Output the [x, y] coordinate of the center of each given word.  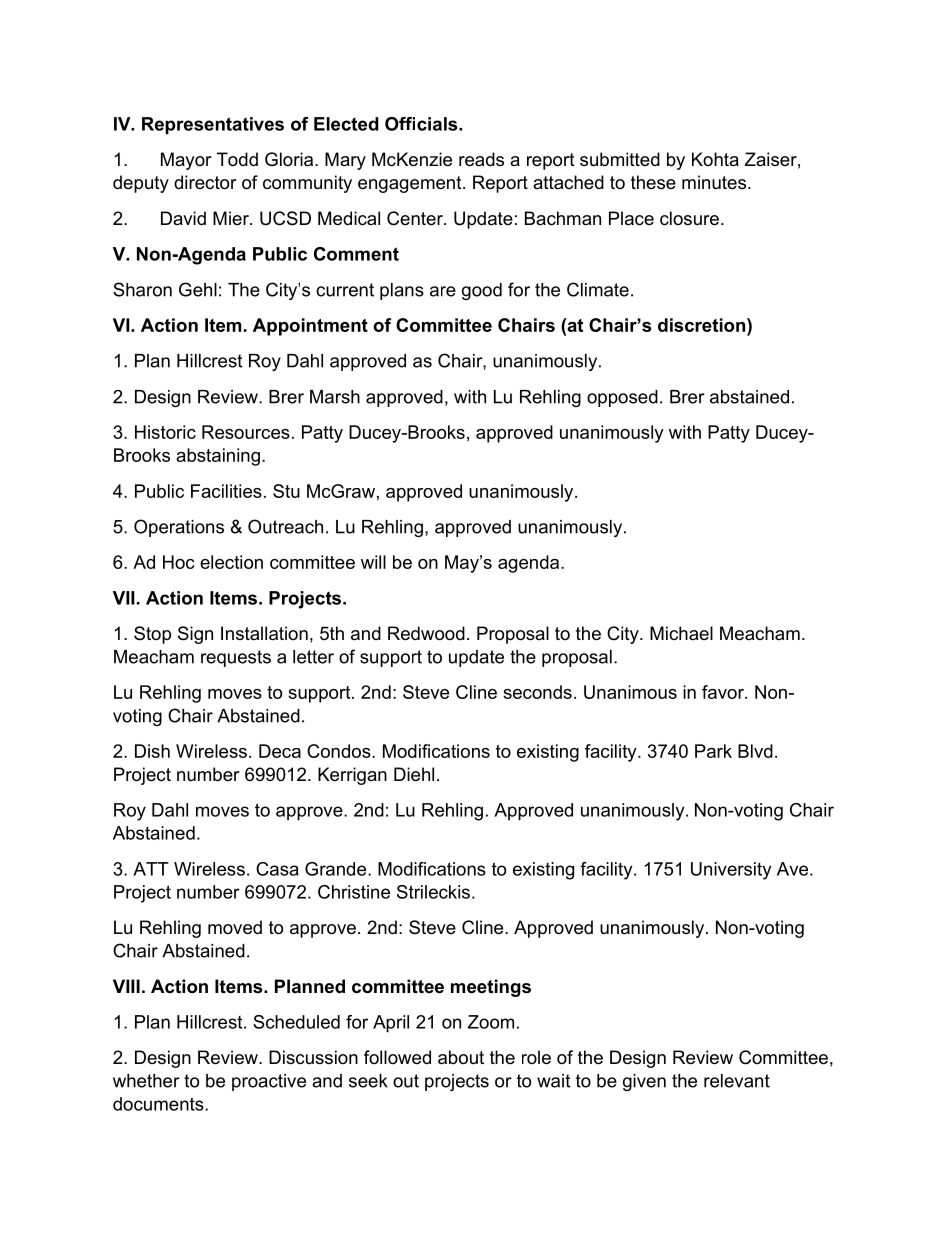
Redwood [426, 633]
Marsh [335, 397]
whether [146, 1081]
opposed [622, 398]
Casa [277, 869]
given [644, 1082]
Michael [681, 633]
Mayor [186, 161]
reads [481, 159]
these [653, 182]
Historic [165, 432]
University [731, 871]
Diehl [414, 774]
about [461, 1057]
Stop [152, 635]
